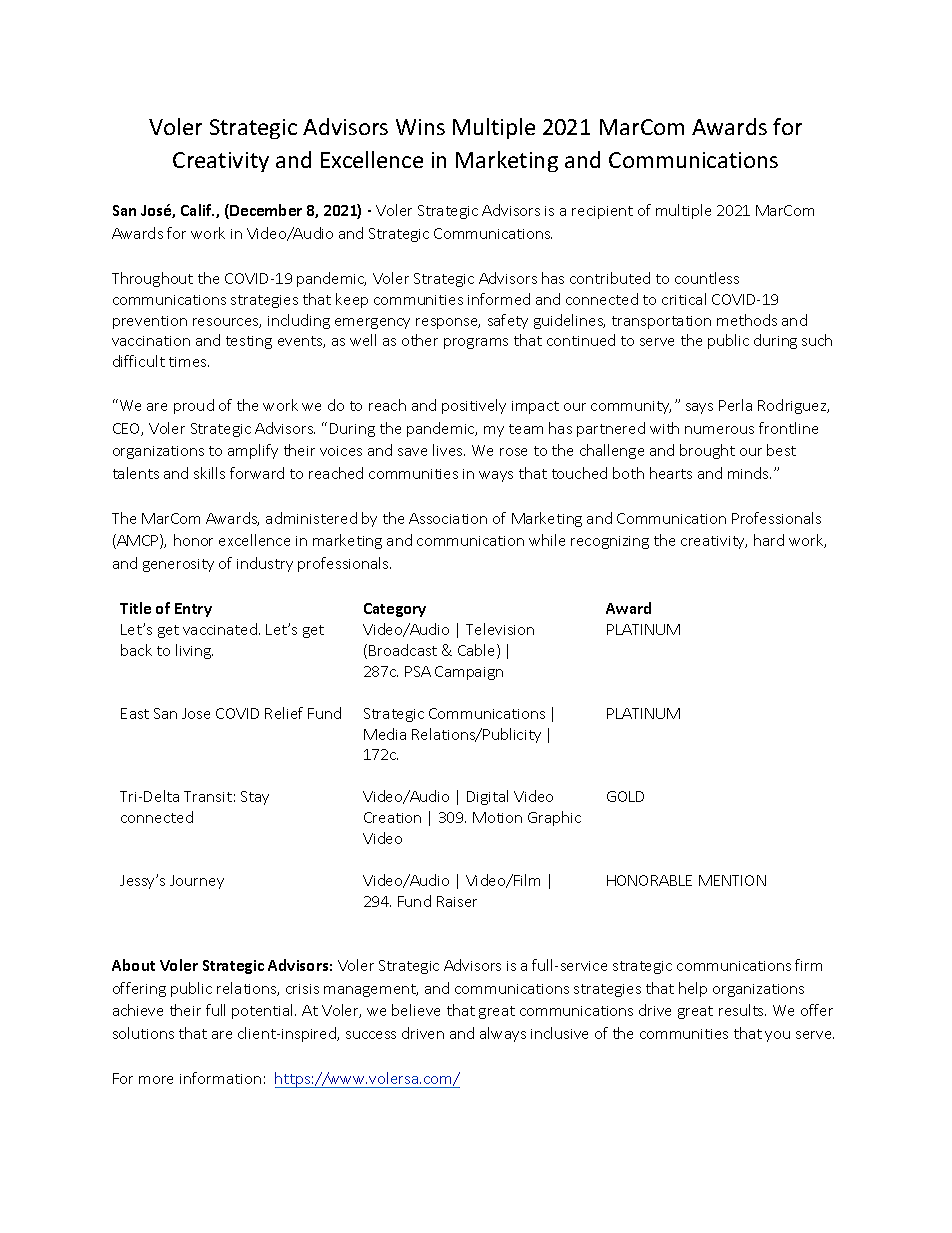 The height and width of the image is (1233, 952). Describe the element at coordinates (707, 451) in the image. I see `brought` at that location.
